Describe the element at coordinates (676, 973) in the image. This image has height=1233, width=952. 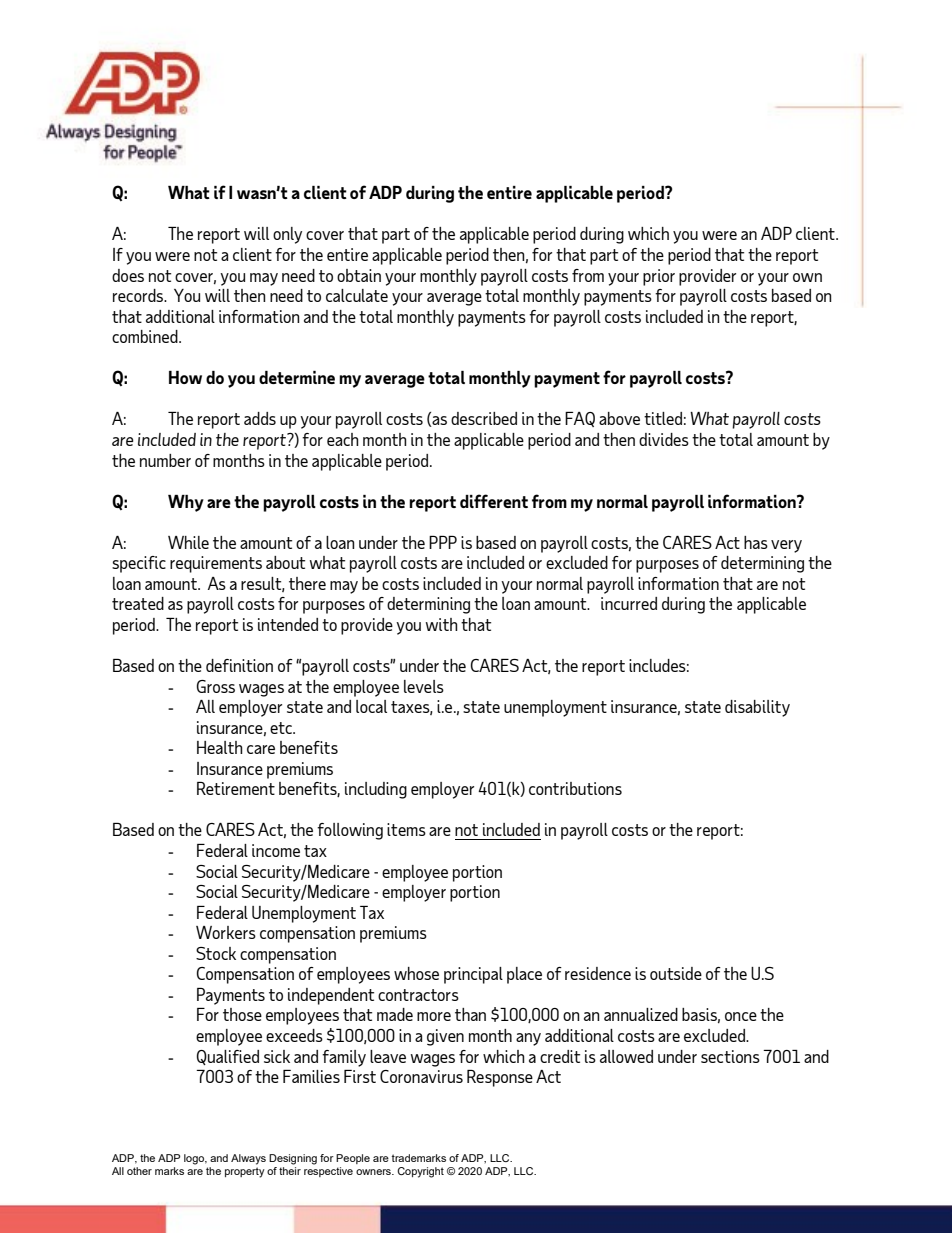
I see `outside` at that location.
